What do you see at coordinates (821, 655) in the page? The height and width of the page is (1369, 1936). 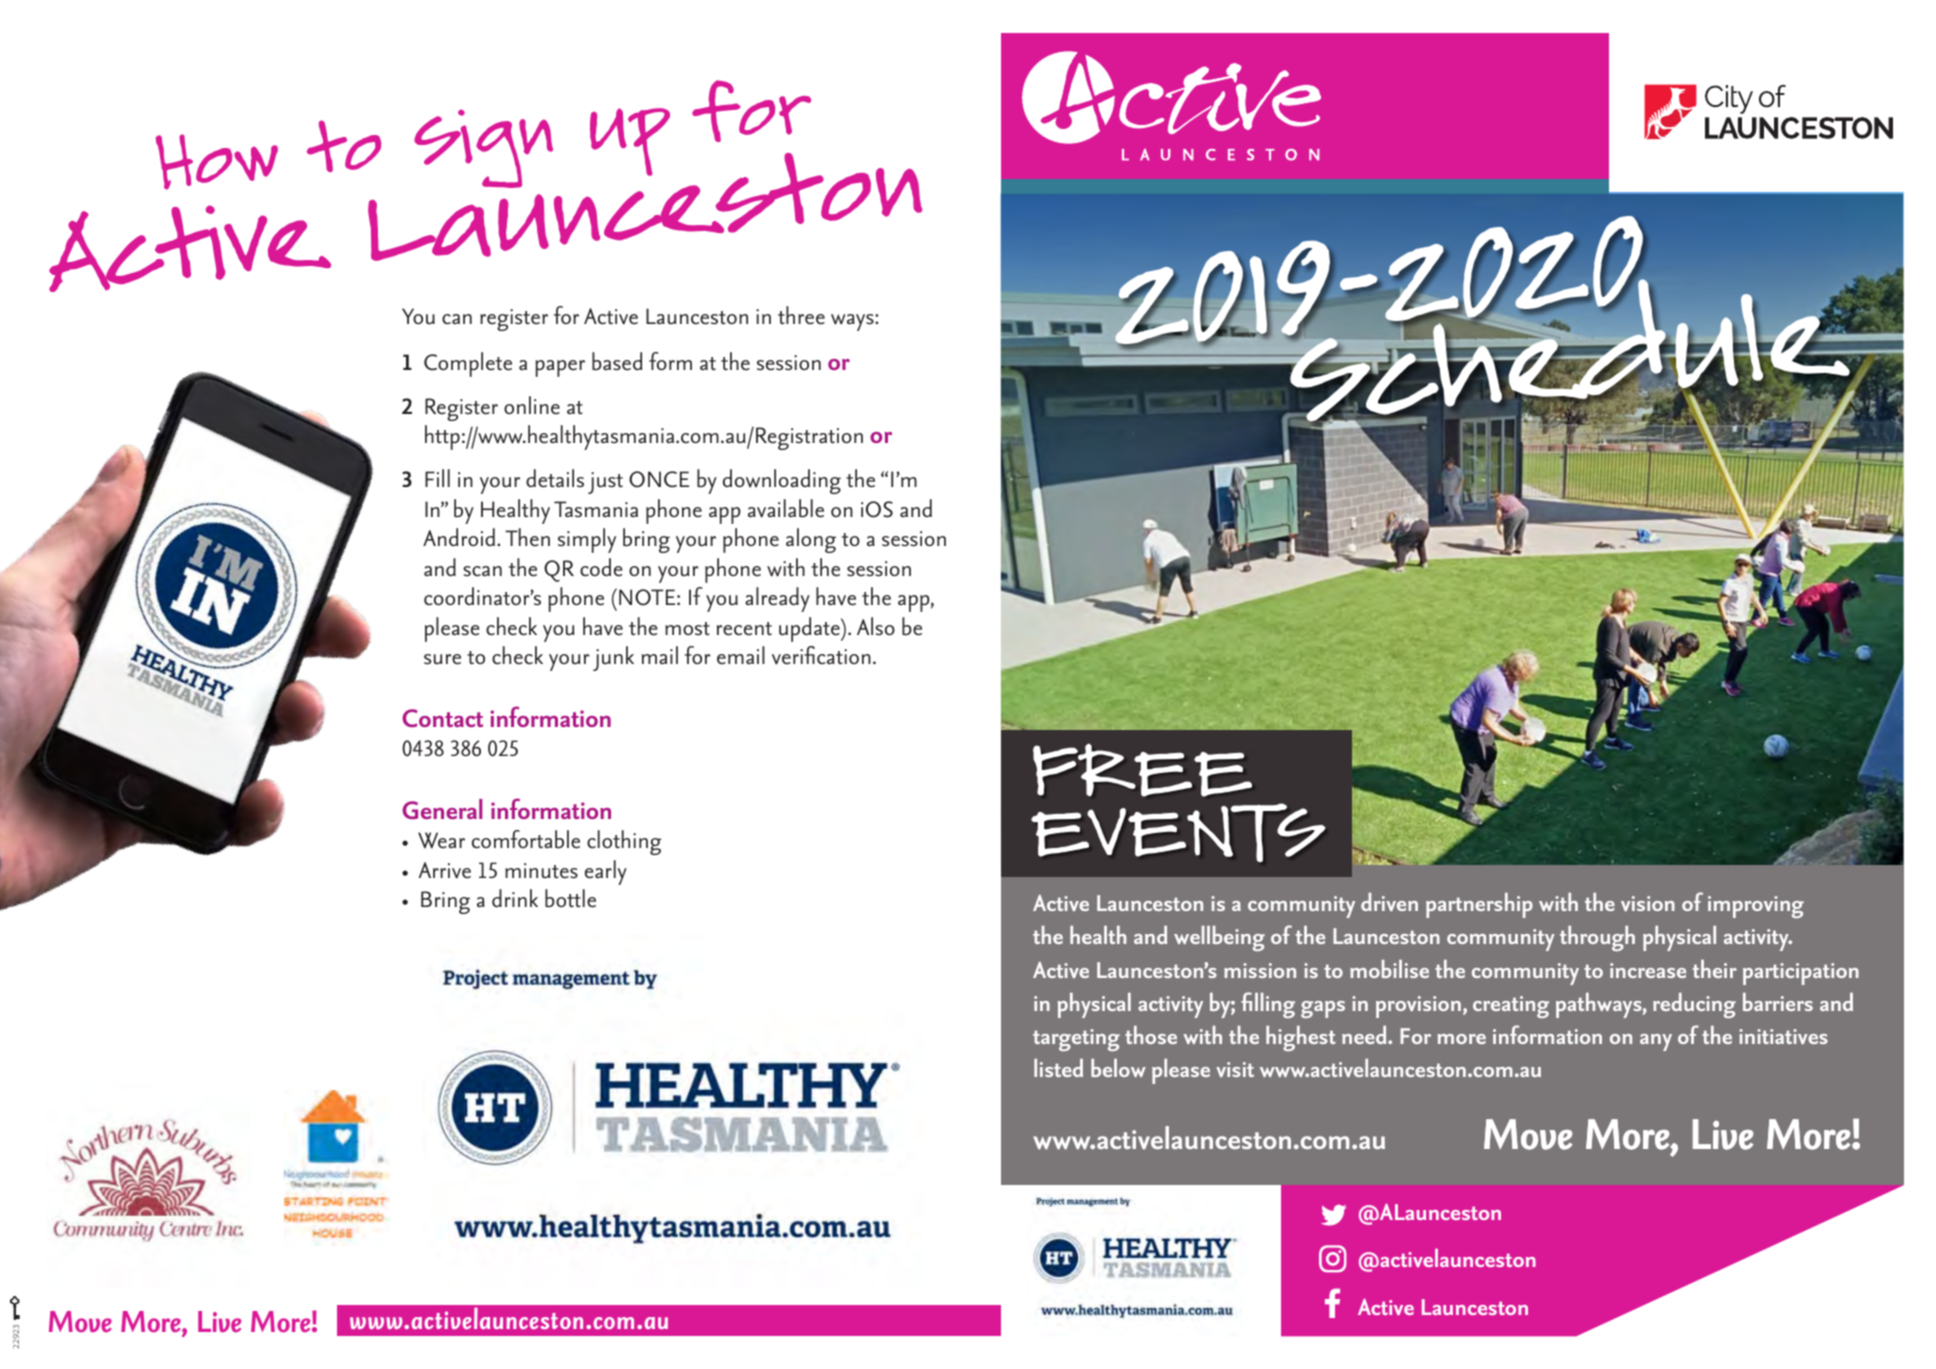 I see `verification` at bounding box center [821, 655].
